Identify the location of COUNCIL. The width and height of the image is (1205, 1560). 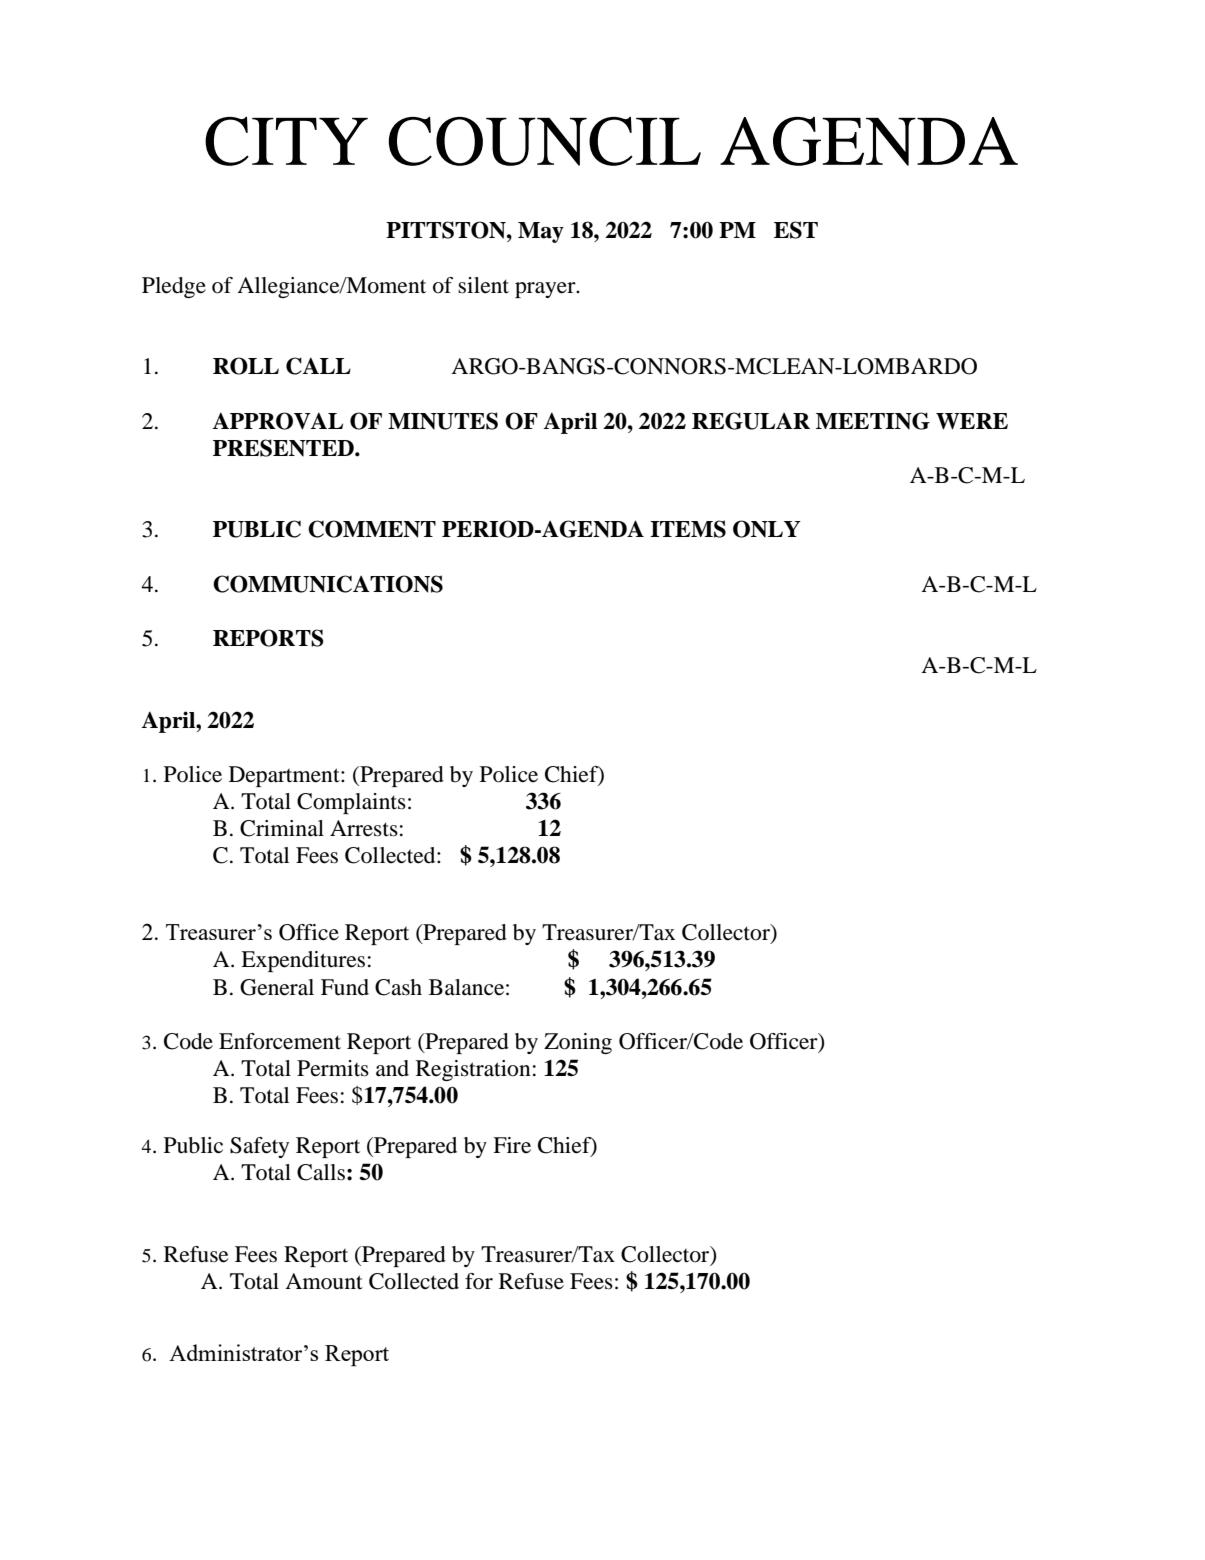
(545, 141).
